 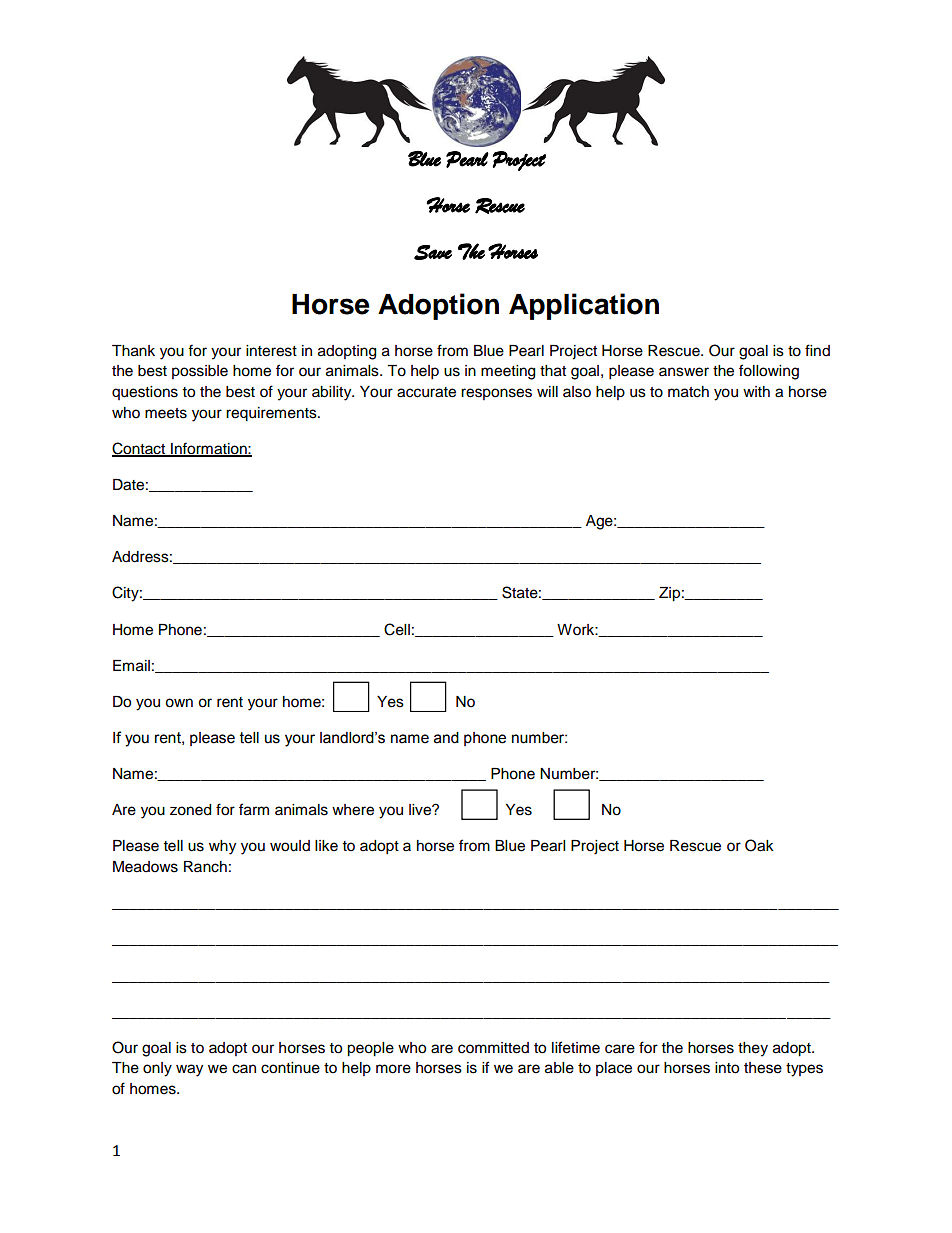 I want to click on own, so click(x=179, y=703).
